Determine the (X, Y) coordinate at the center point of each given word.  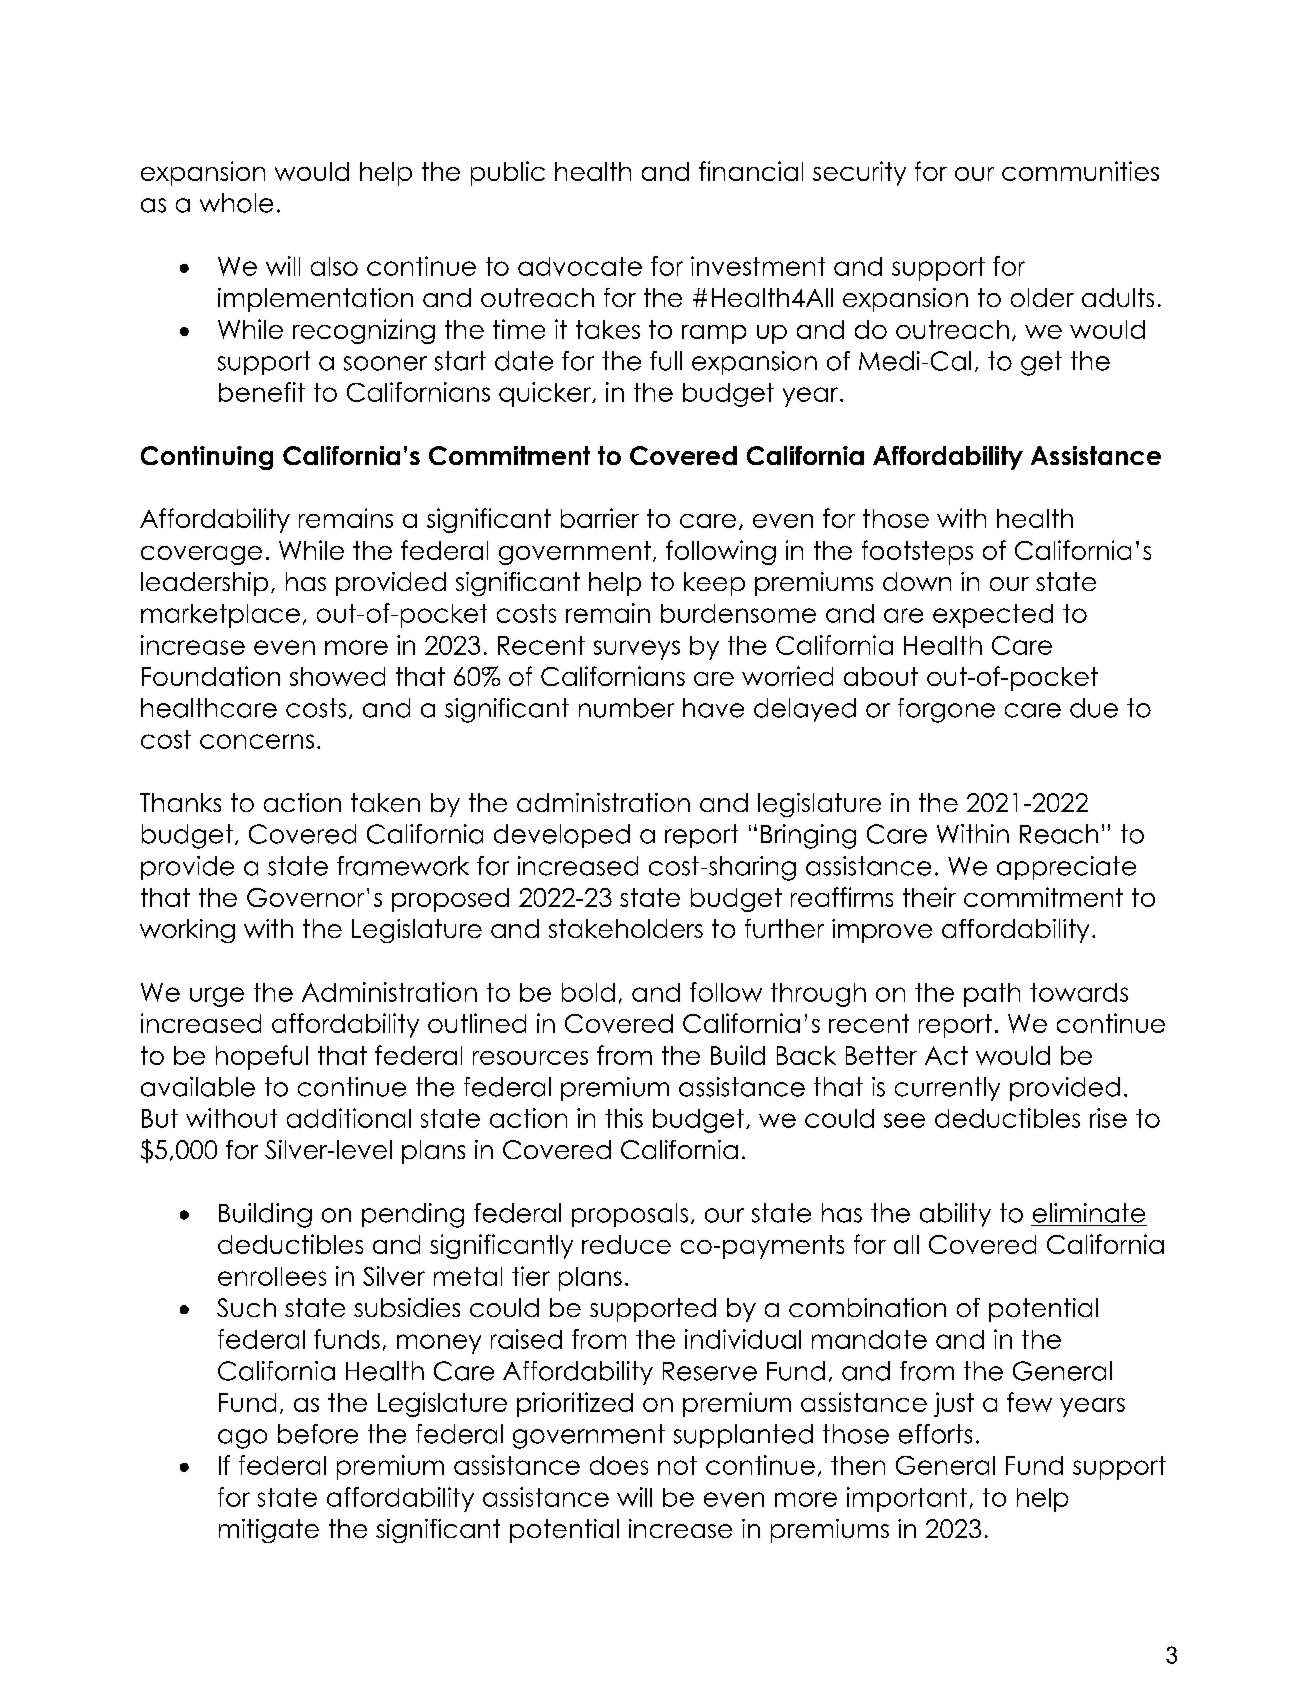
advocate (580, 266)
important (907, 1499)
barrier (600, 518)
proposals (630, 1215)
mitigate (269, 1531)
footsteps (917, 552)
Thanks (180, 802)
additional (349, 1118)
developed (562, 836)
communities (1080, 171)
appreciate (1066, 868)
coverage (201, 555)
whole (236, 203)
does (619, 1465)
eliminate (1089, 1213)
